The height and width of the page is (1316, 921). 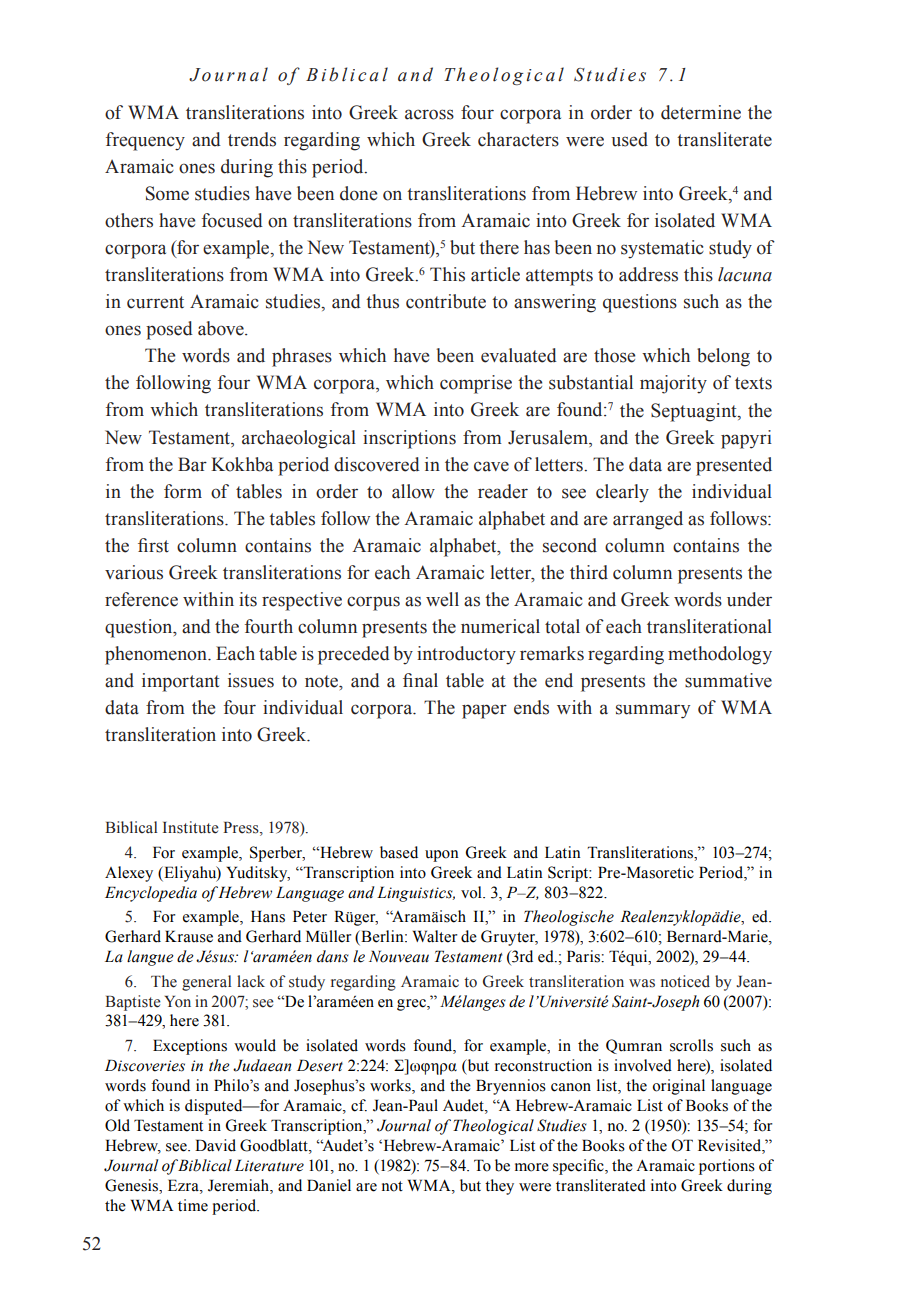 I want to click on paper, so click(x=484, y=711).
